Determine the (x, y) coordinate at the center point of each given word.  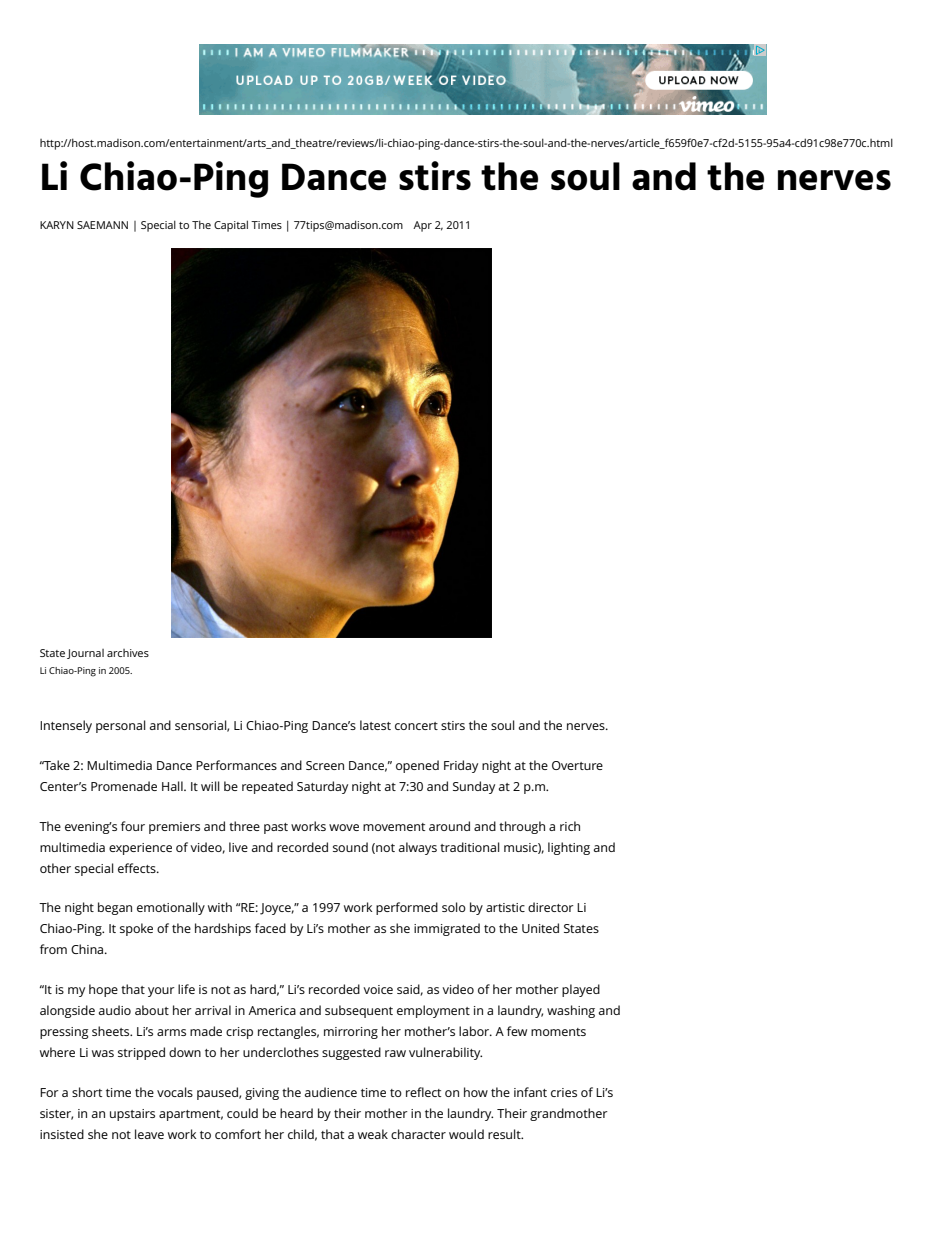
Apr (422, 226)
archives (128, 653)
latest (375, 725)
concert (416, 726)
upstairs (132, 1115)
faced (270, 928)
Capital (231, 226)
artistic (505, 907)
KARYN (57, 225)
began (115, 908)
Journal (85, 654)
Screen (325, 765)
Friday (461, 766)
